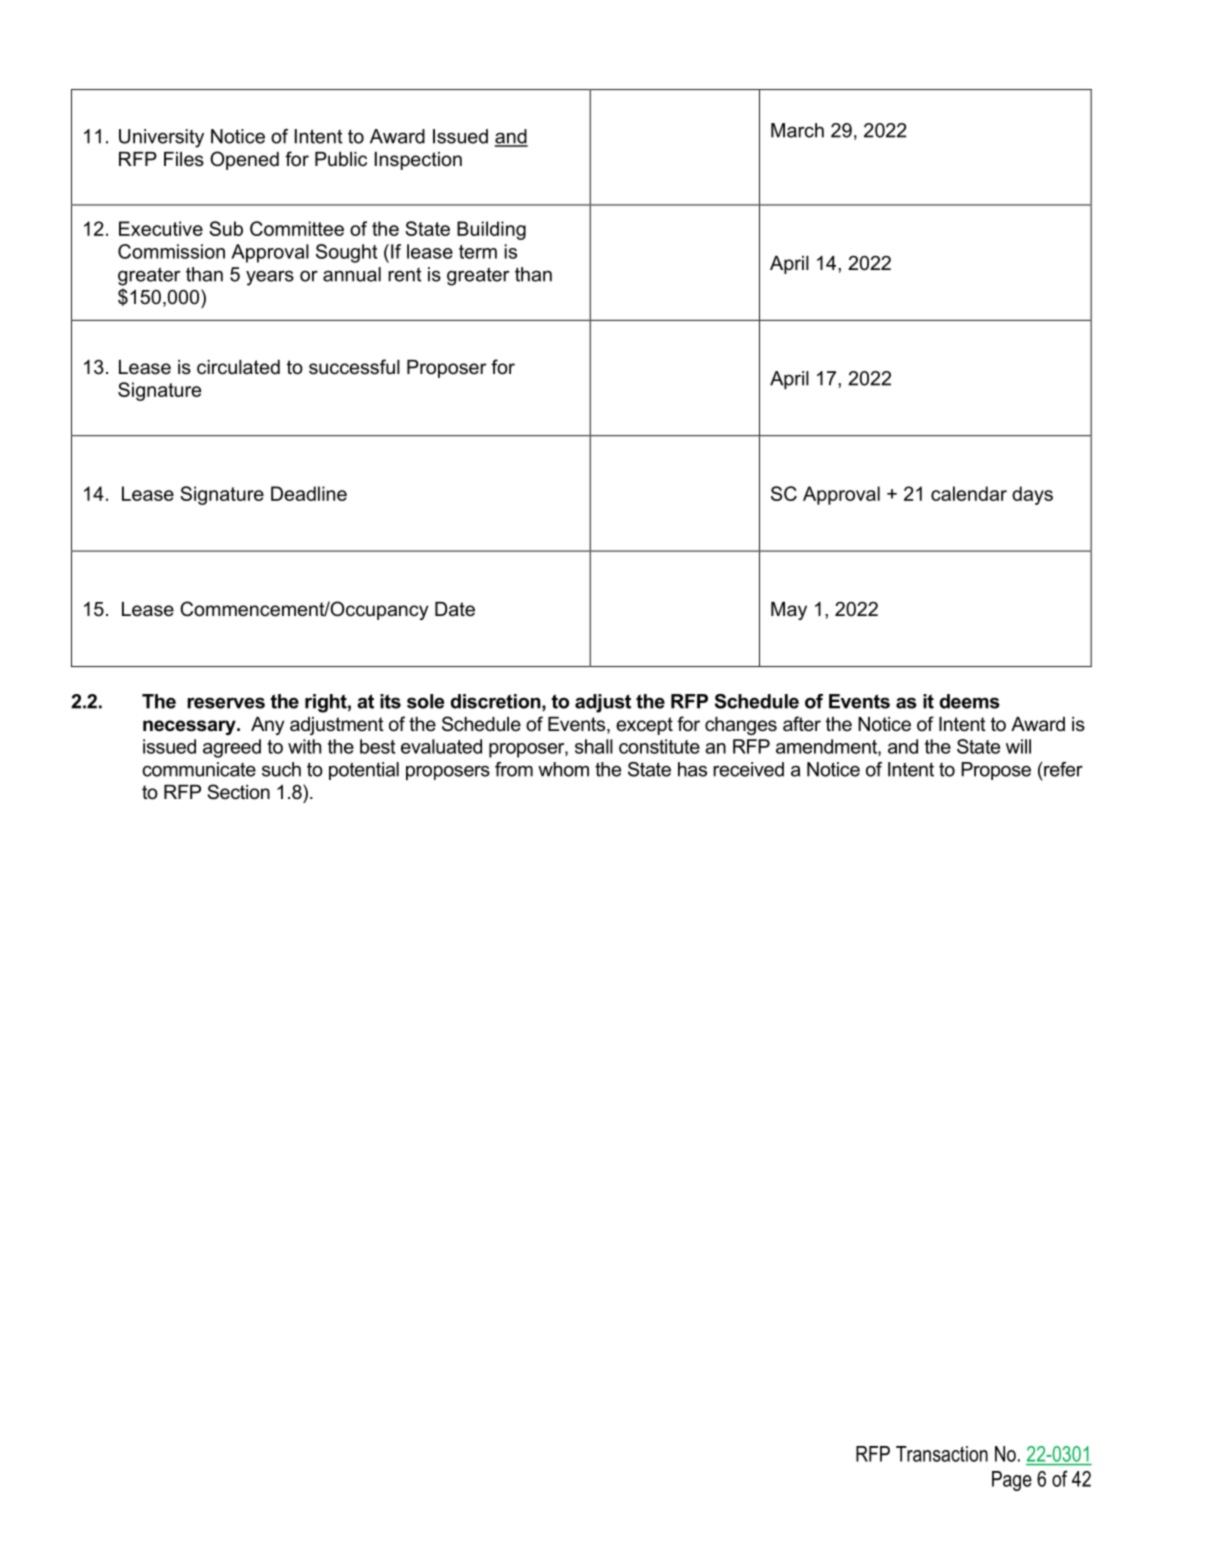  What do you see at coordinates (1062, 769) in the page?
I see `refer` at bounding box center [1062, 769].
